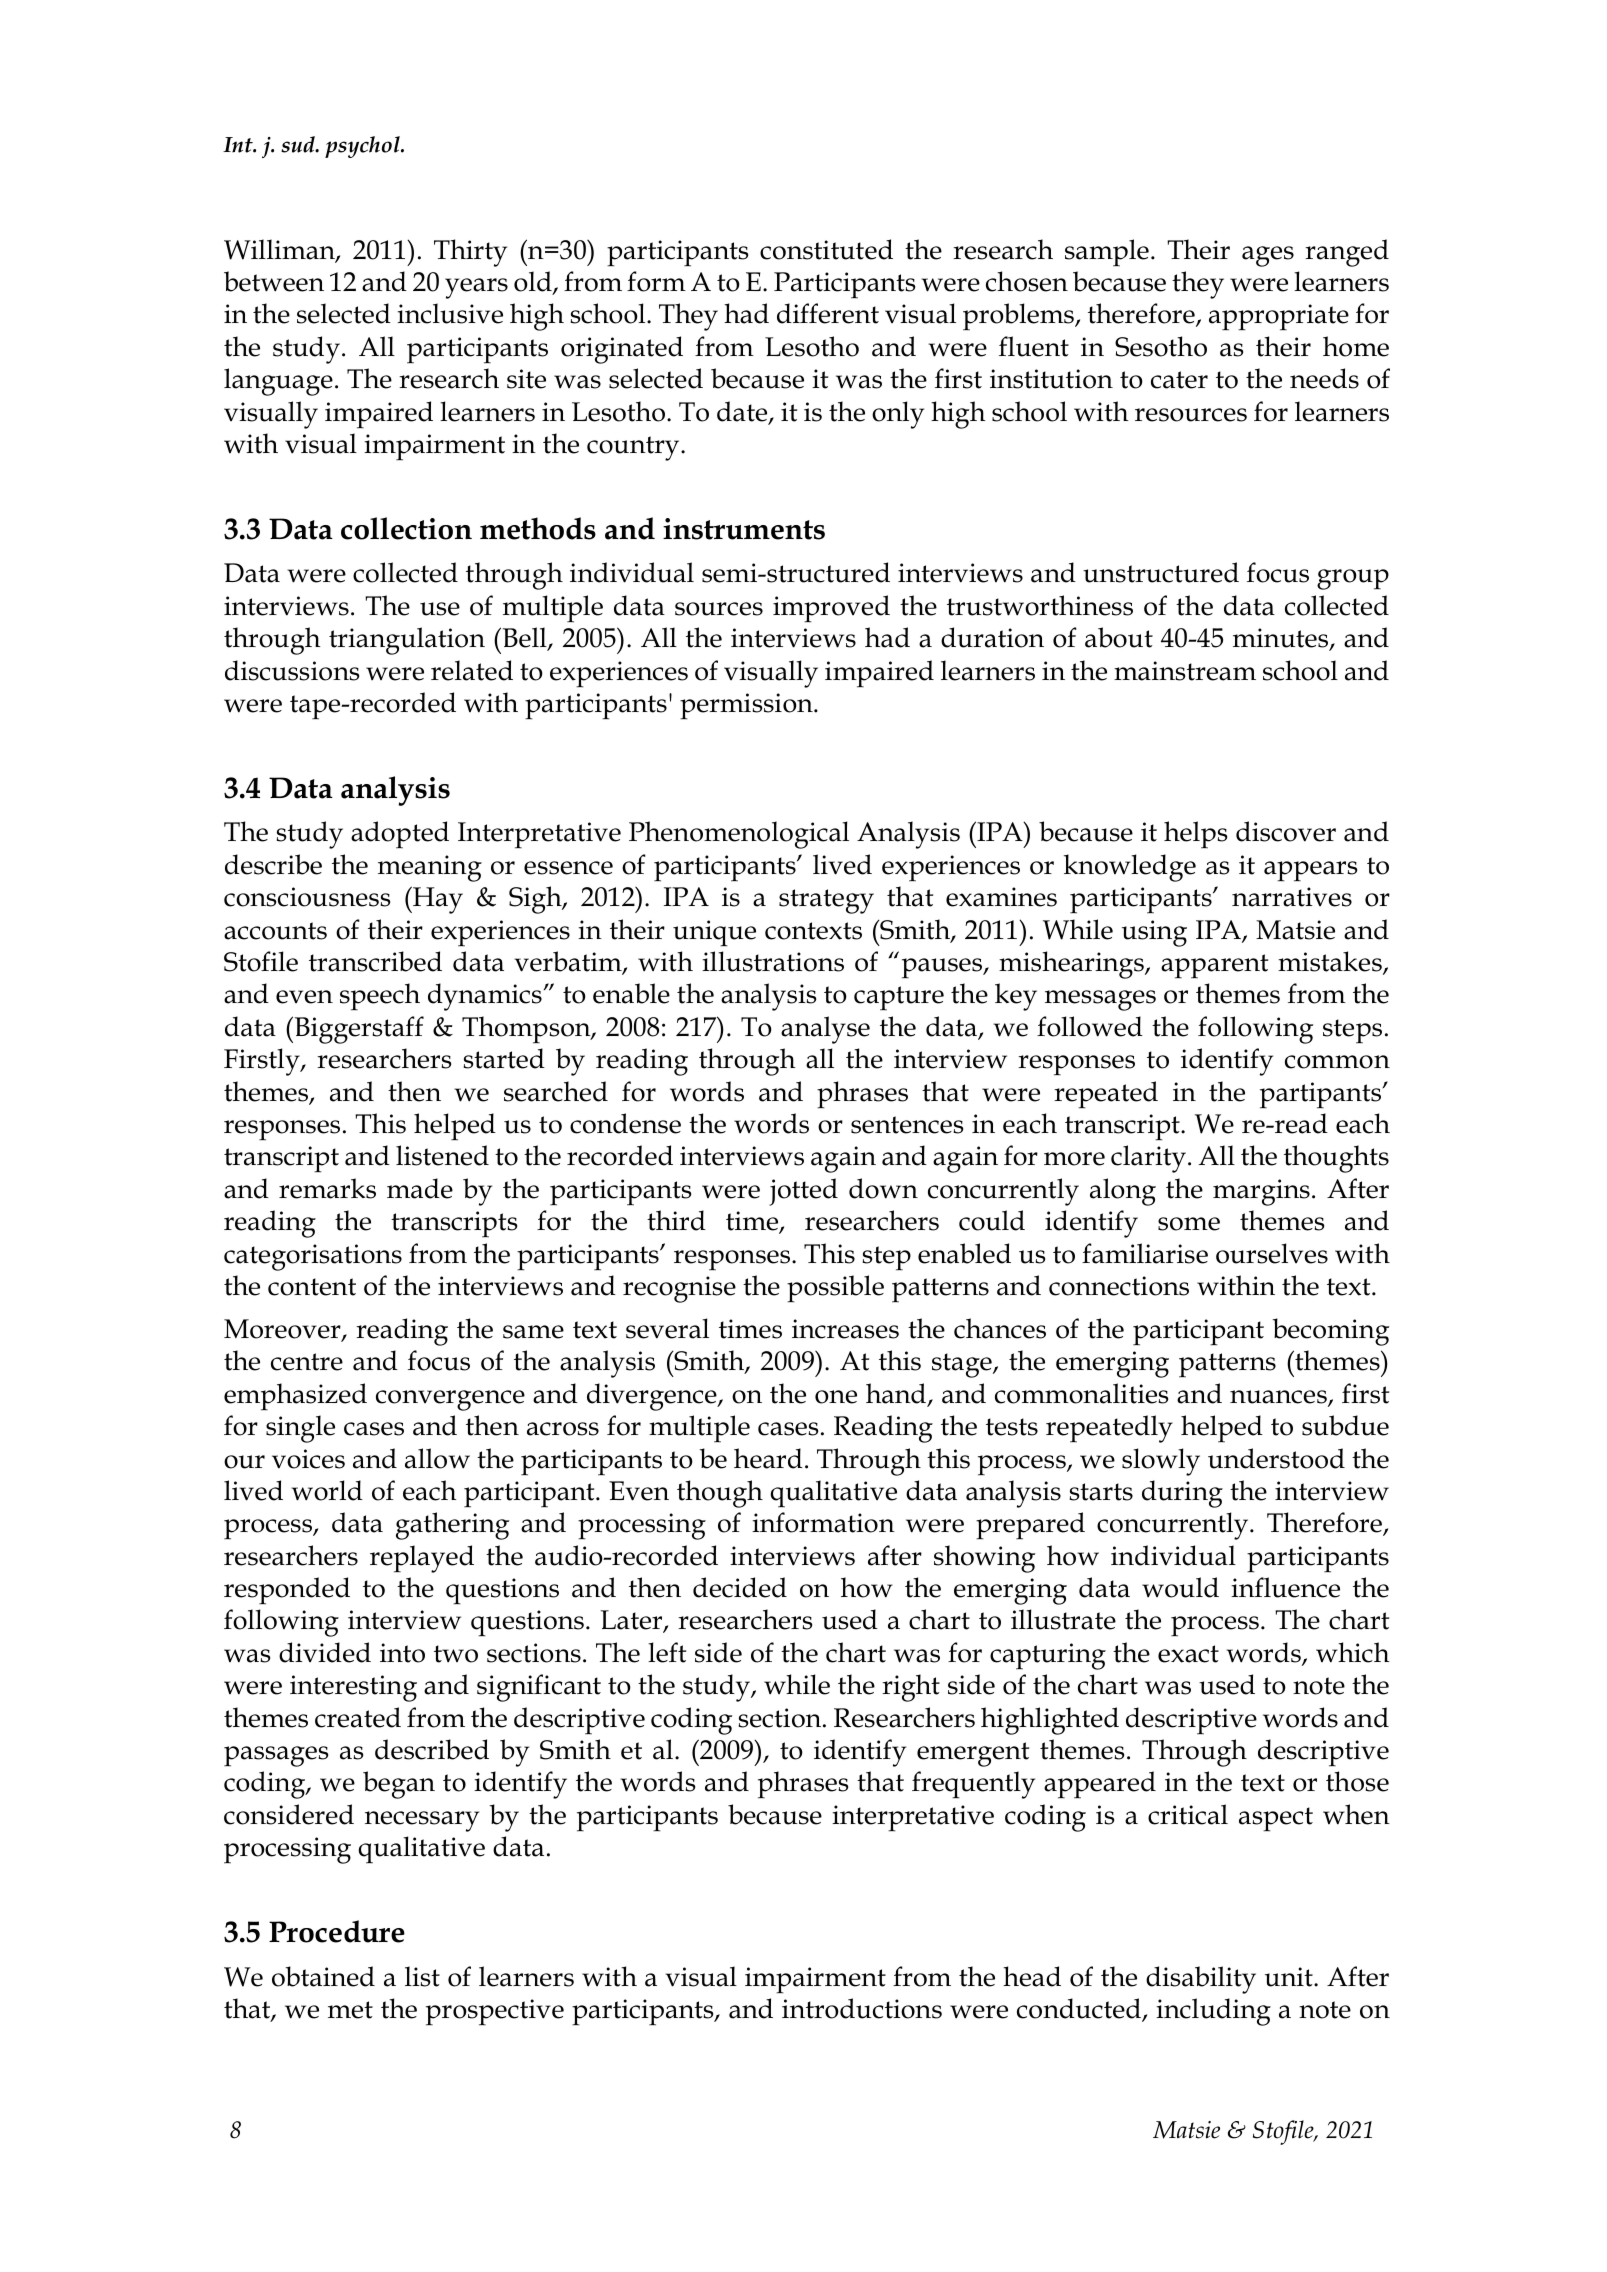  Describe the element at coordinates (739, 835) in the screenshot. I see `Phenomenological` at that location.
